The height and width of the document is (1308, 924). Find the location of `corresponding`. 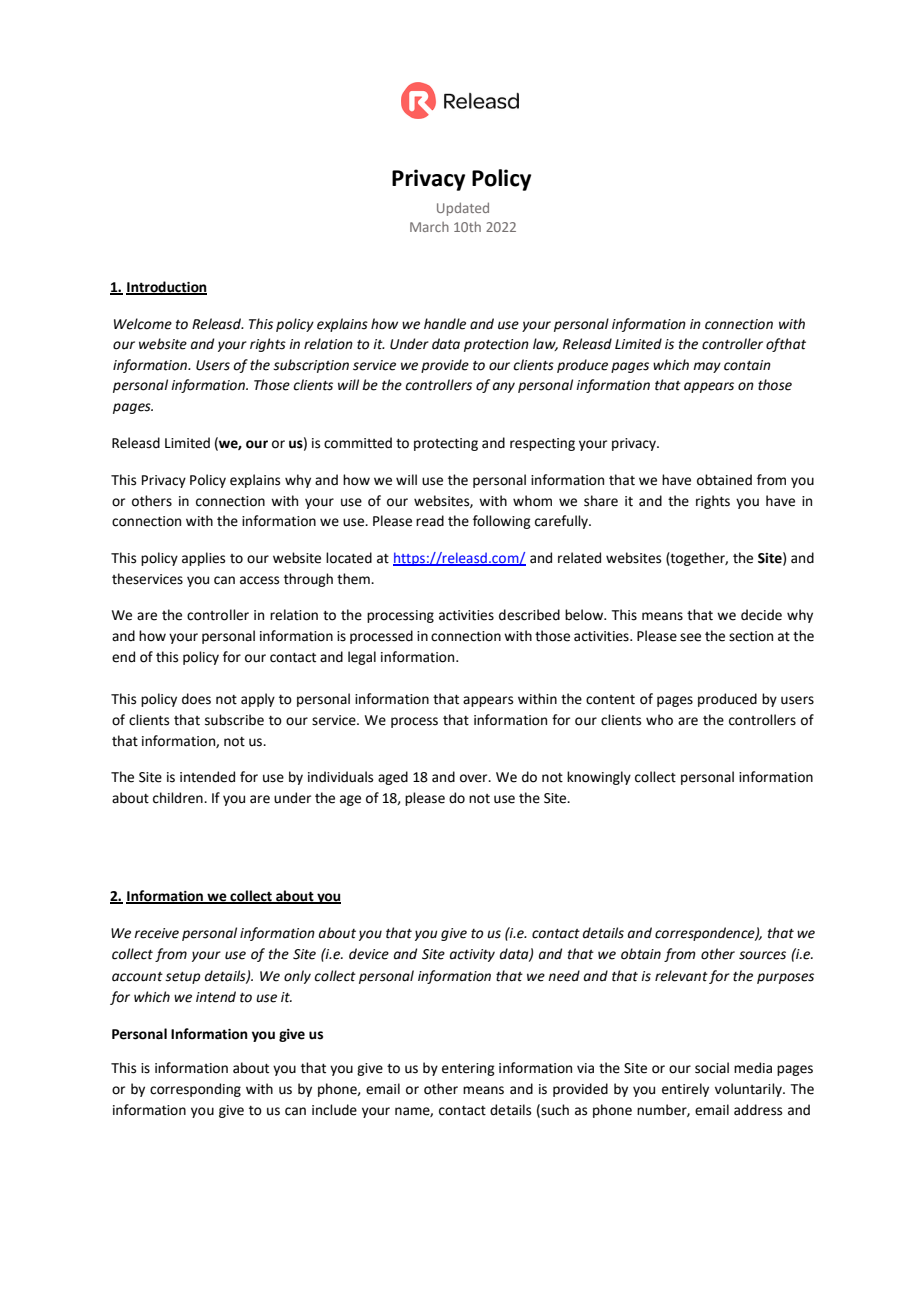

corresponding is located at coordinates (195, 1090).
